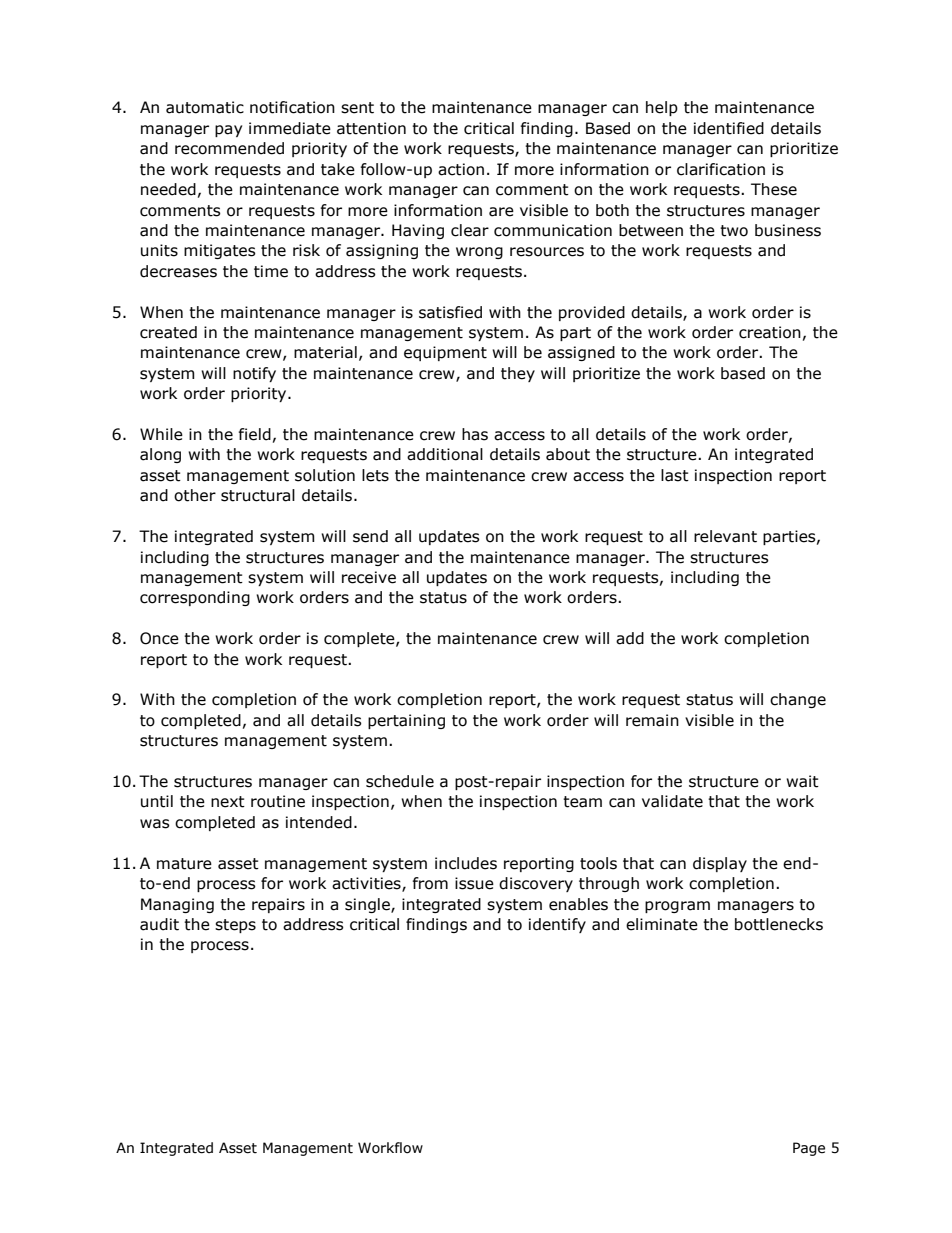 The height and width of the screenshot is (1233, 952). I want to click on has, so click(475, 434).
